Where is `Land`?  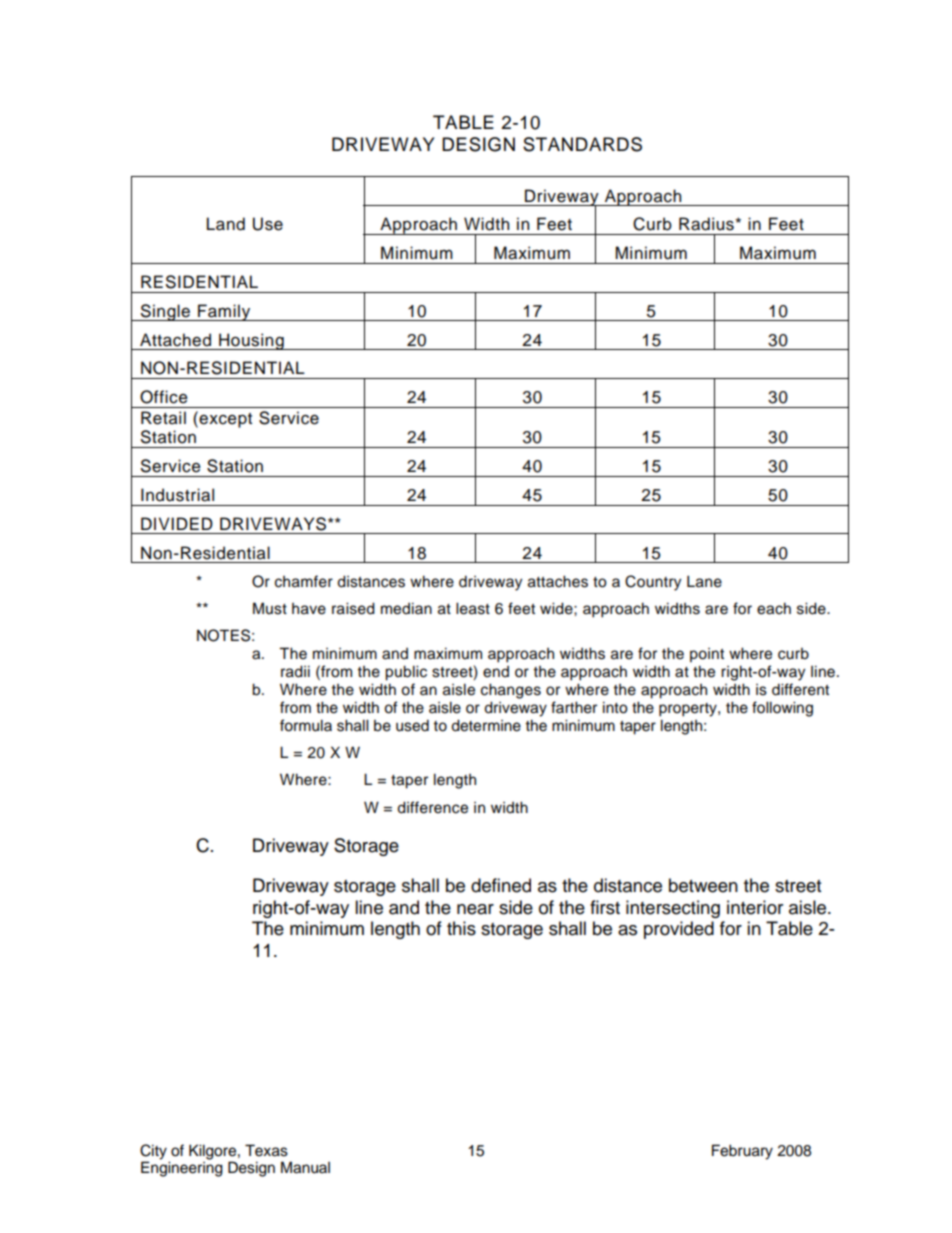 Land is located at coordinates (226, 224).
